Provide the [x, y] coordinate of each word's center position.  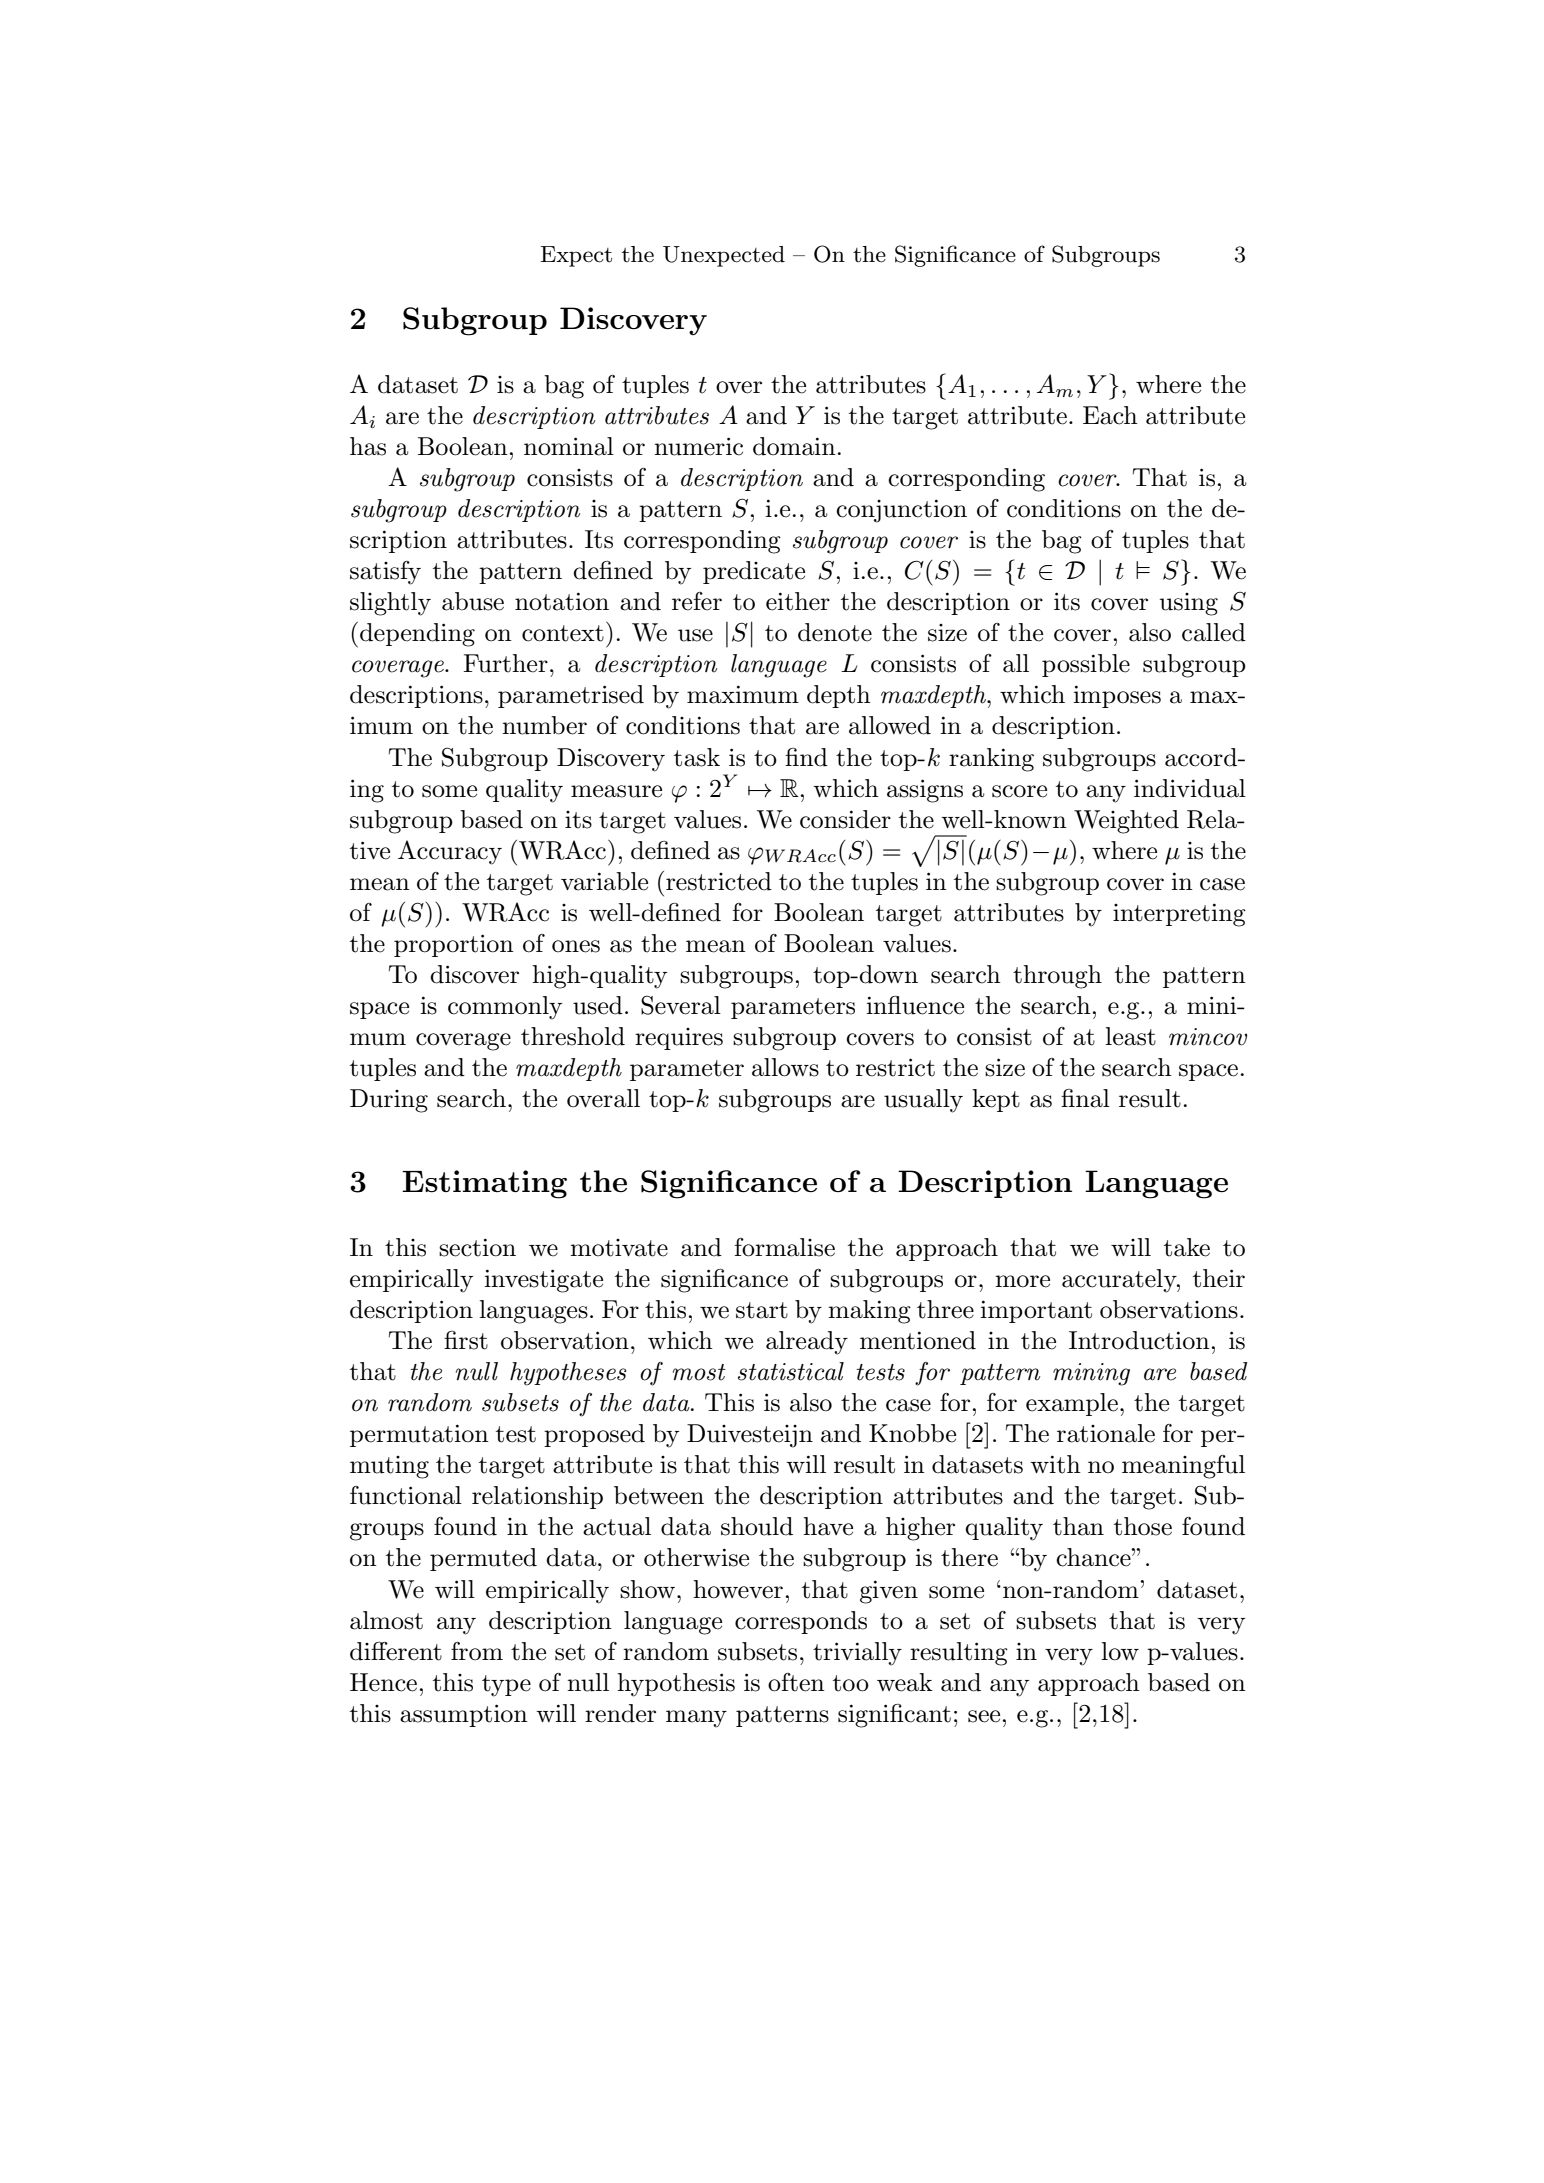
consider [845, 819]
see [984, 1716]
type [506, 1686]
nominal [569, 446]
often [796, 1682]
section [477, 1247]
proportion [454, 945]
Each [1110, 415]
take [1187, 1247]
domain [794, 446]
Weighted [1126, 822]
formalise [785, 1247]
